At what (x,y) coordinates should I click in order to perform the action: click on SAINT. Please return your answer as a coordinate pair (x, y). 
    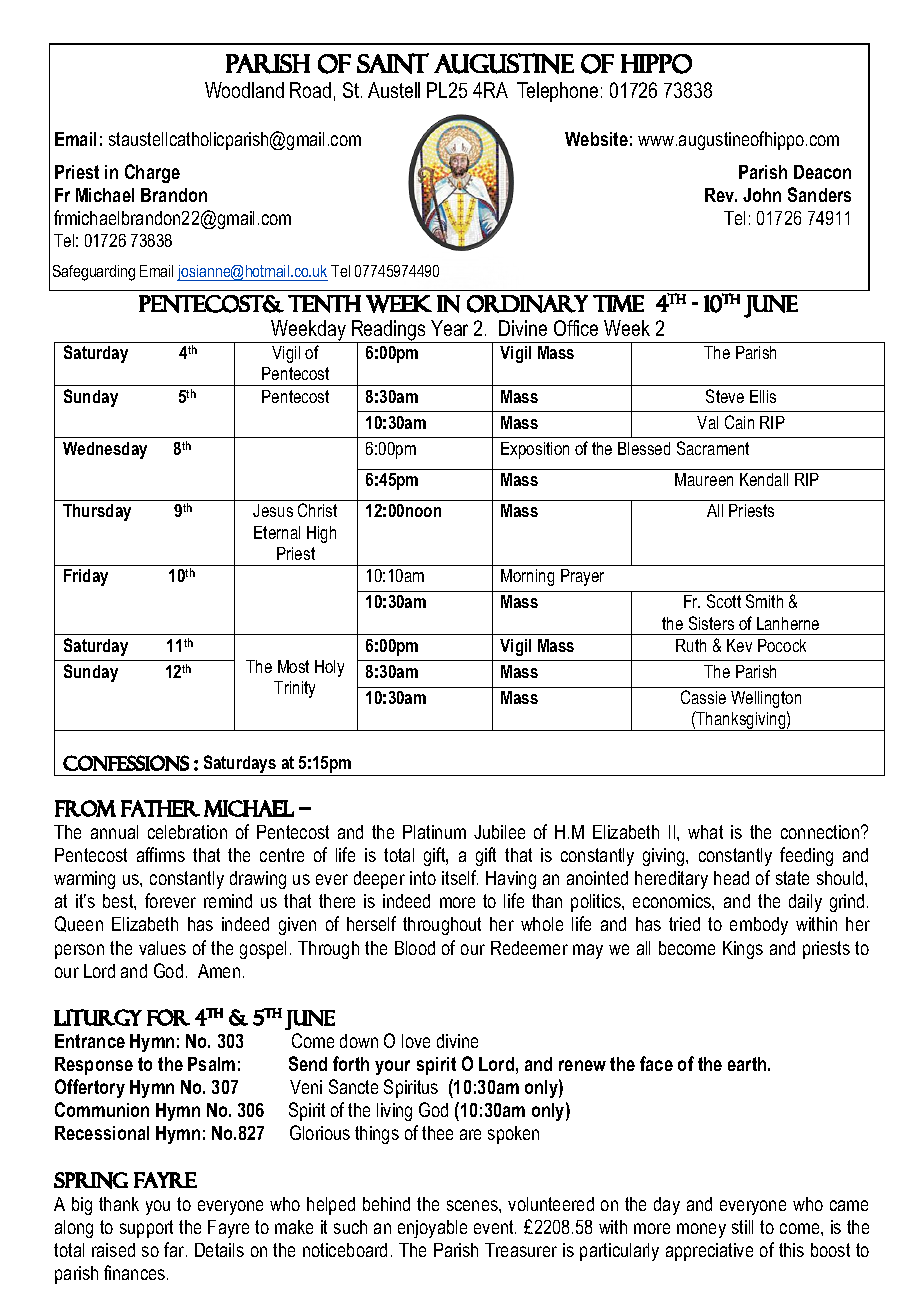
    Looking at the image, I should click on (393, 63).
